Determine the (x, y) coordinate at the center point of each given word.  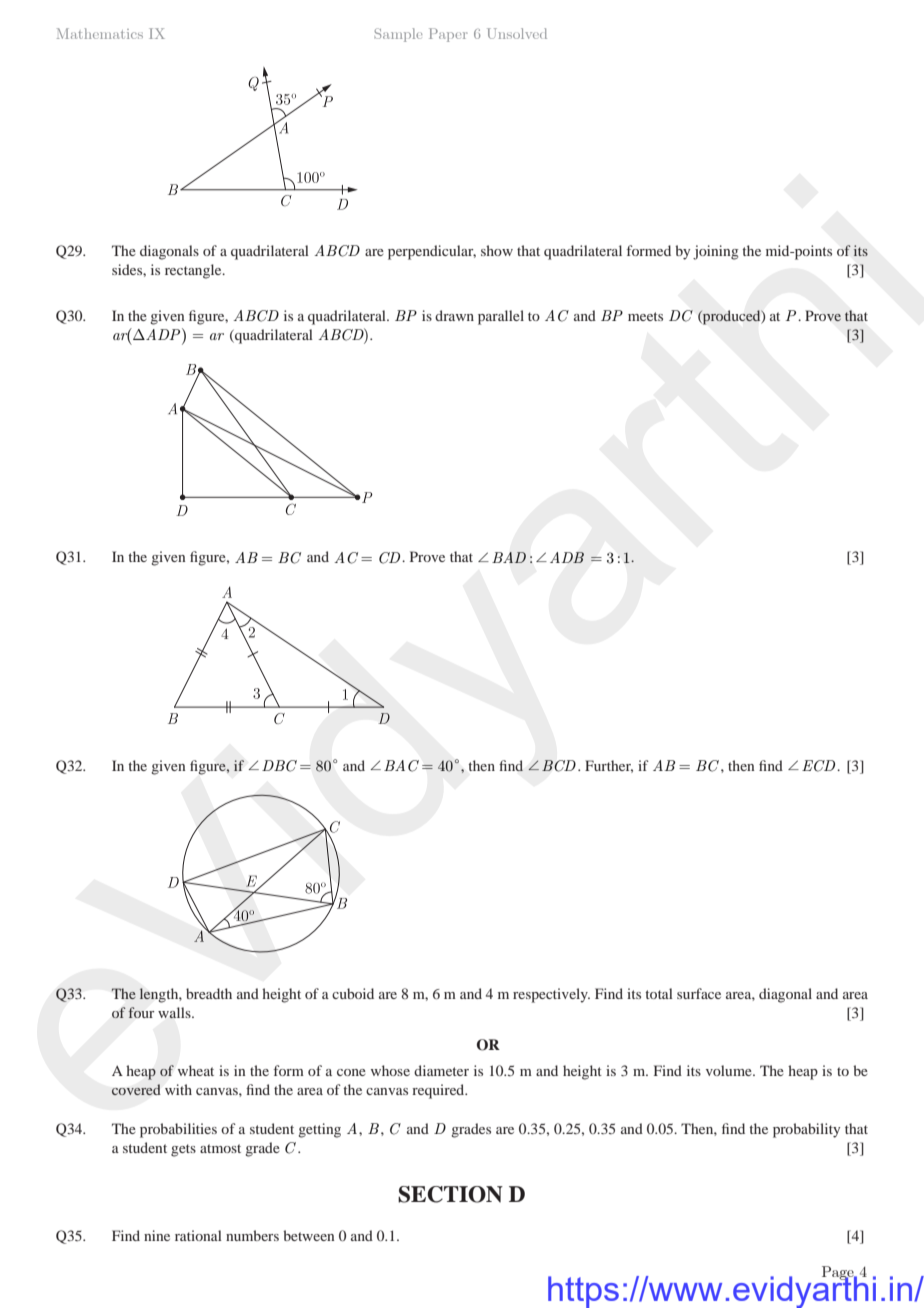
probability (806, 1130)
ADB (567, 557)
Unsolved (517, 33)
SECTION (450, 1194)
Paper (448, 35)
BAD (509, 557)
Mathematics (100, 33)
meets (645, 316)
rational (198, 1235)
